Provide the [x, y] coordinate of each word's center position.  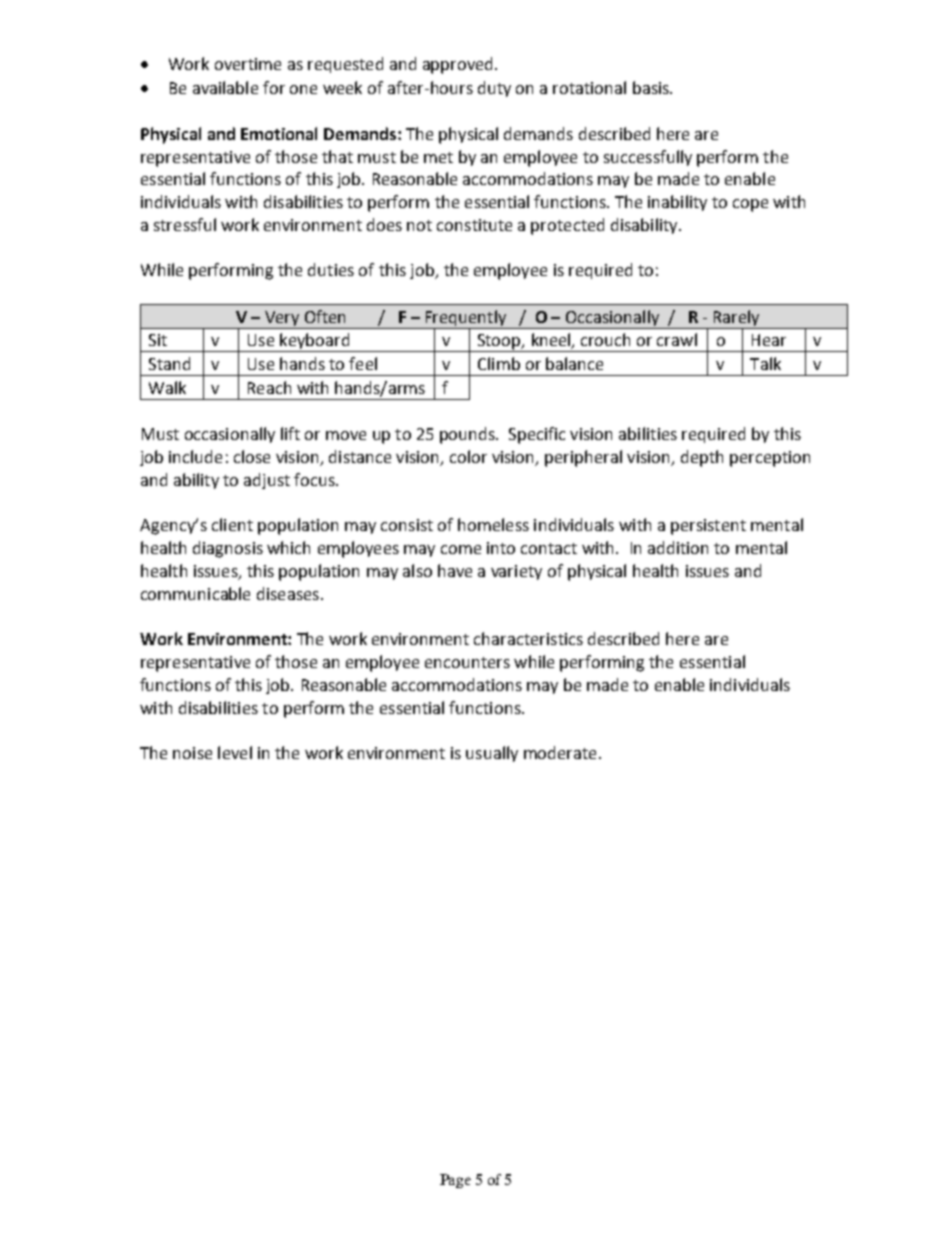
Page [455, 1181]
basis [652, 87]
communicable [195, 593]
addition [678, 547]
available [225, 87]
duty [494, 89]
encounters [467, 662]
